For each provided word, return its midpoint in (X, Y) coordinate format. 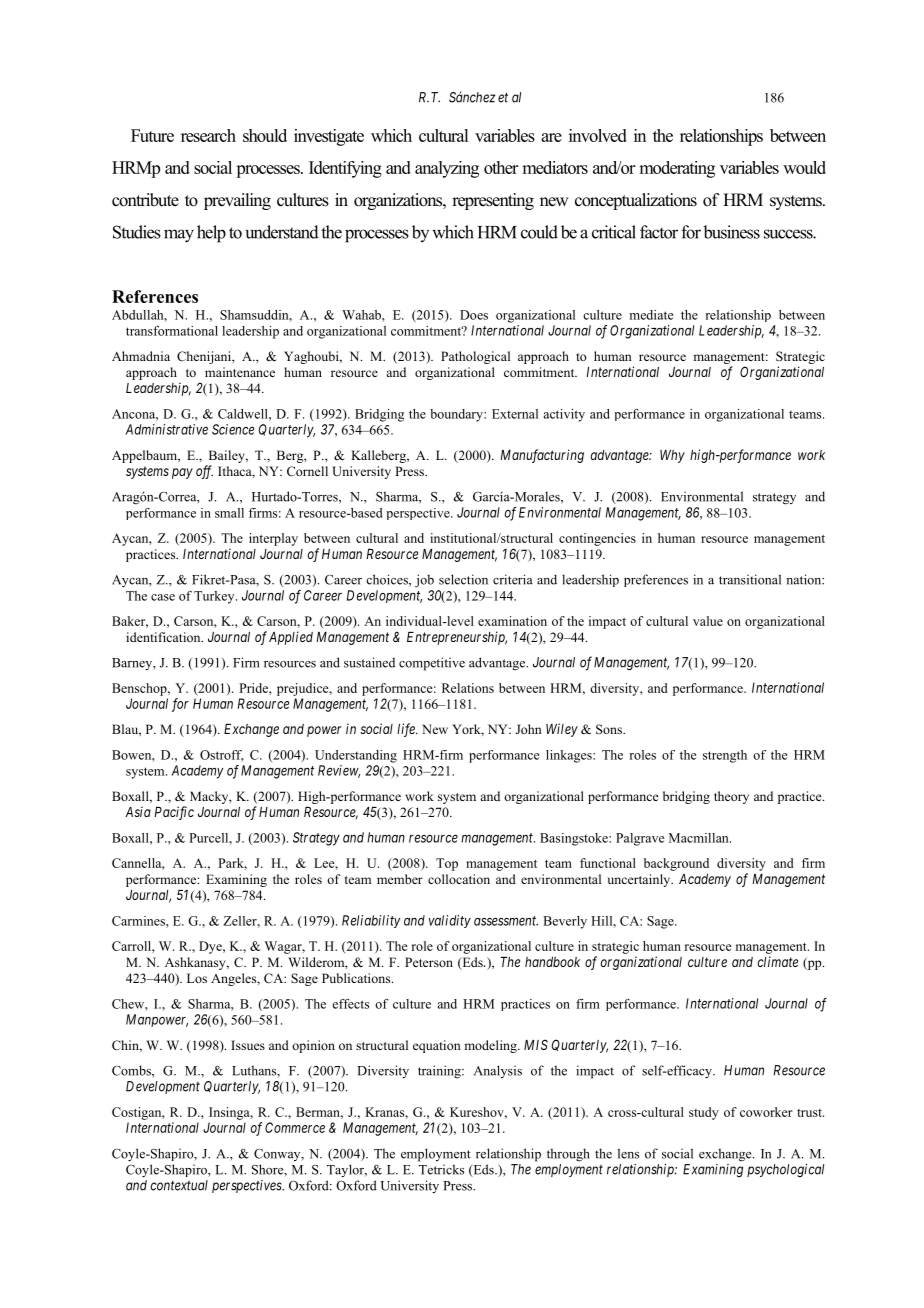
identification (164, 637)
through (568, 1155)
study (704, 1113)
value (708, 621)
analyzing (447, 169)
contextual (179, 1185)
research (208, 135)
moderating (677, 169)
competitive (432, 664)
